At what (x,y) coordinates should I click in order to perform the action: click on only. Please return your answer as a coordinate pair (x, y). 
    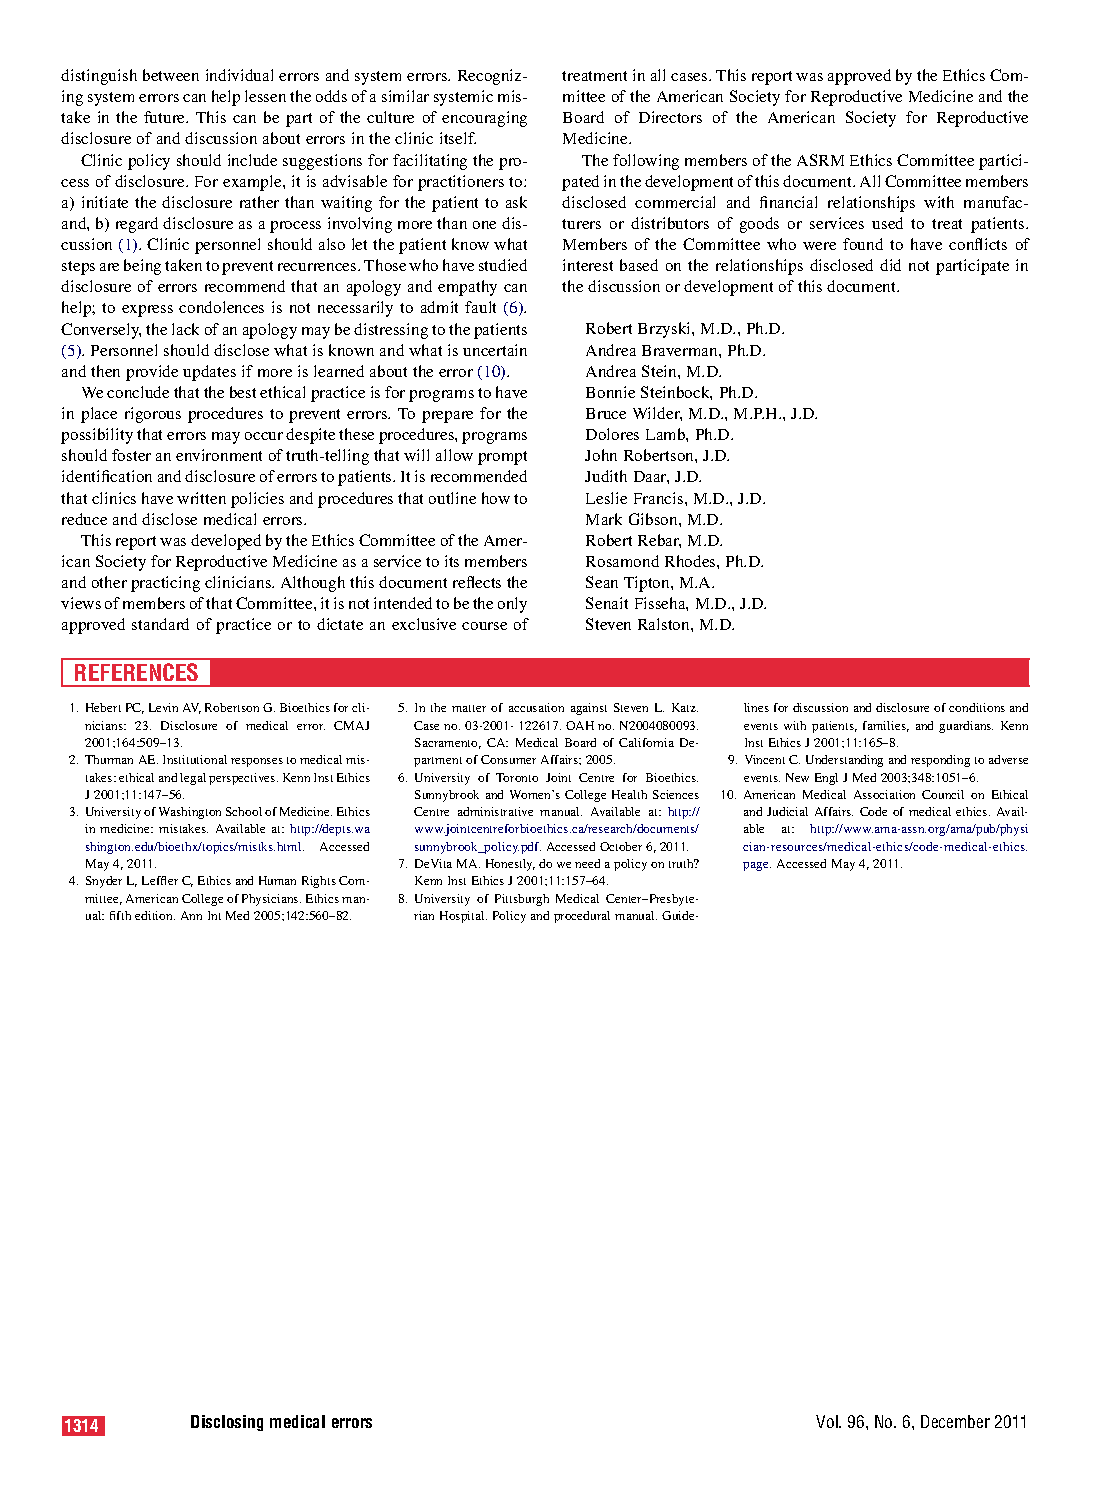
    Looking at the image, I should click on (512, 605).
